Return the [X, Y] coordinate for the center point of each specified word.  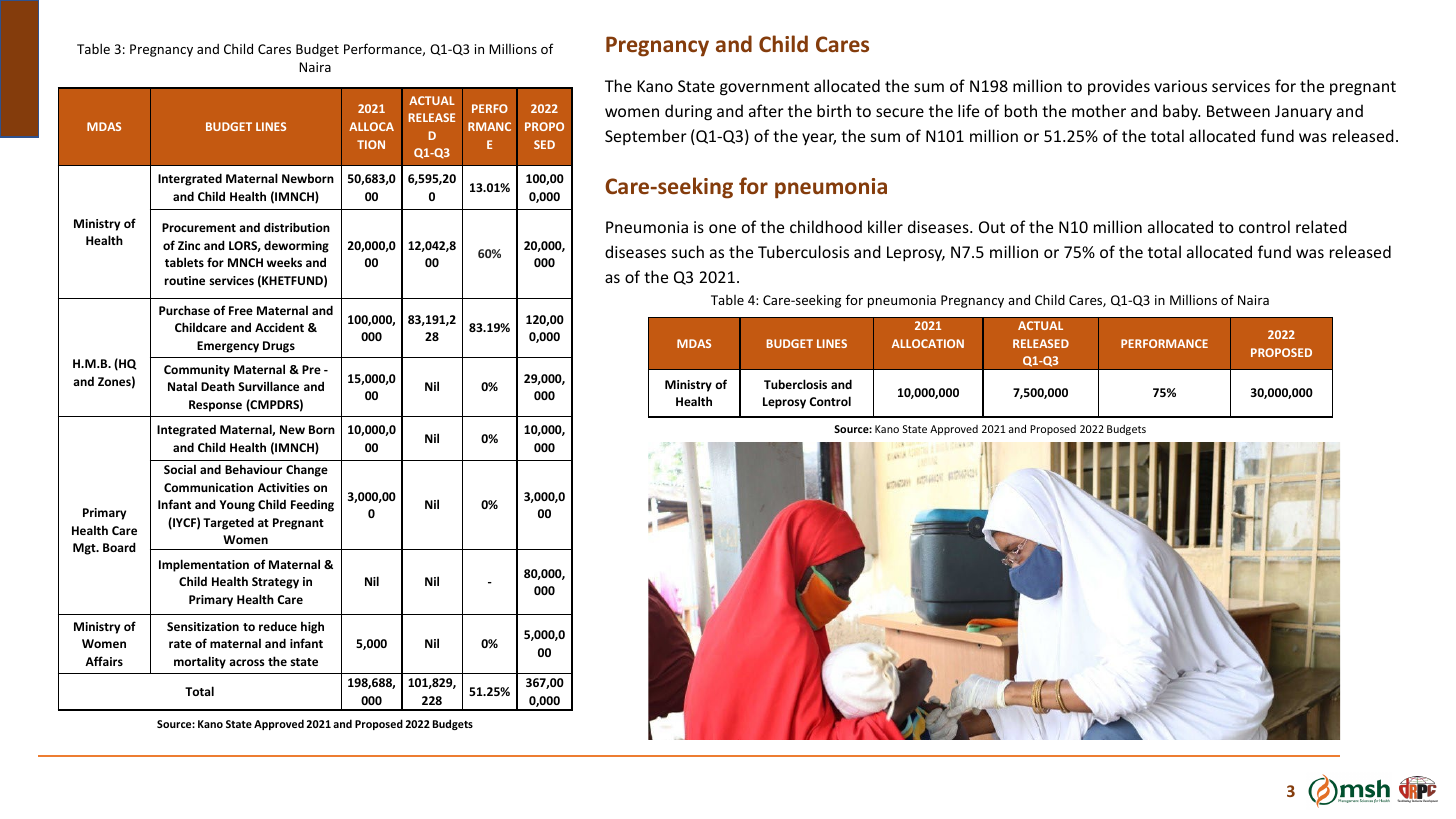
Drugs [279, 347]
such [688, 251]
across [246, 662]
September [646, 137]
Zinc [189, 245]
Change [307, 470]
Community [197, 371]
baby [1181, 112]
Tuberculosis [803, 251]
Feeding [312, 505]
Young [237, 506]
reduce [278, 626]
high [312, 627]
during [688, 112]
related [1321, 226]
